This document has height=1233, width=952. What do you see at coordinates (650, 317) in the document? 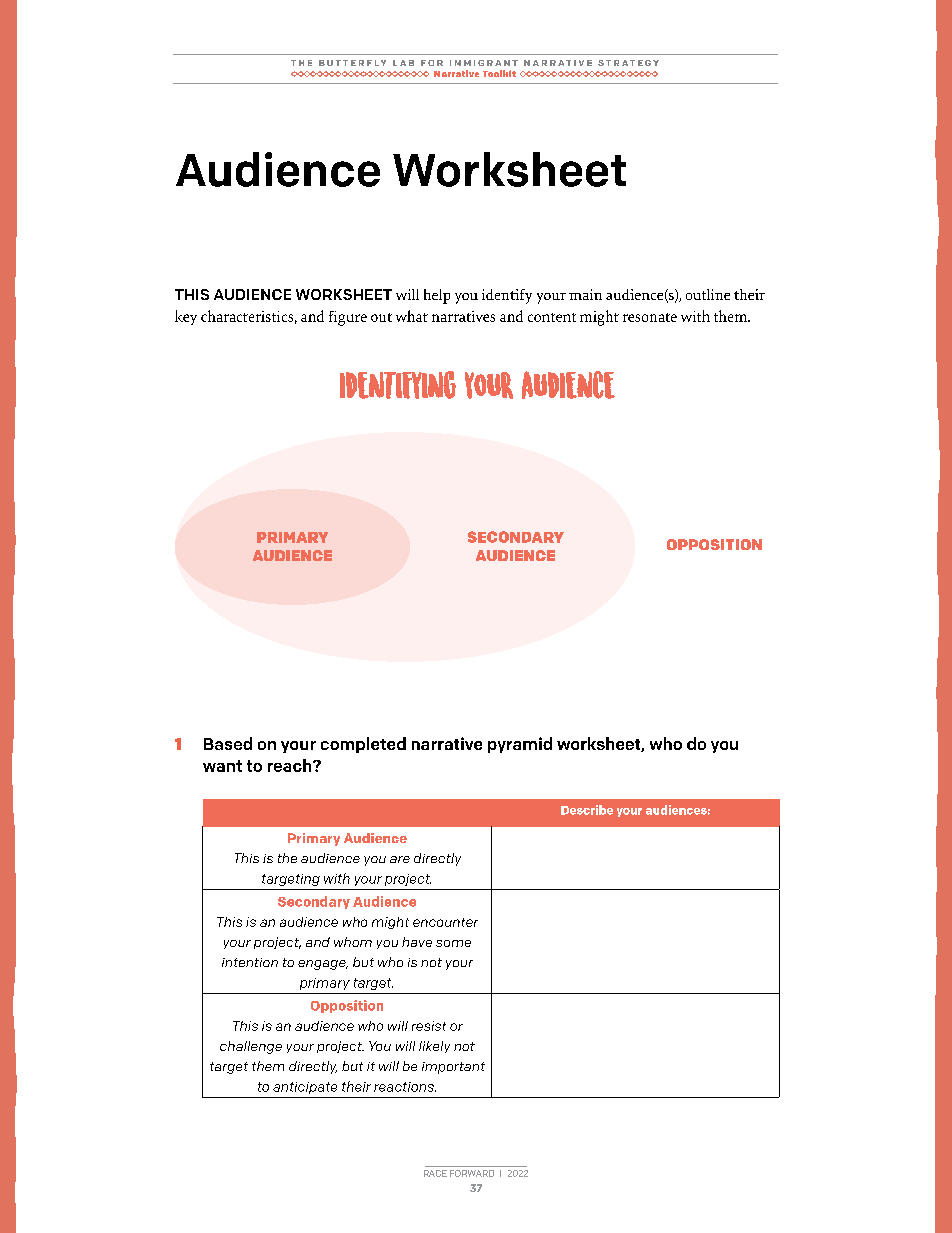
I see `resonate` at bounding box center [650, 317].
